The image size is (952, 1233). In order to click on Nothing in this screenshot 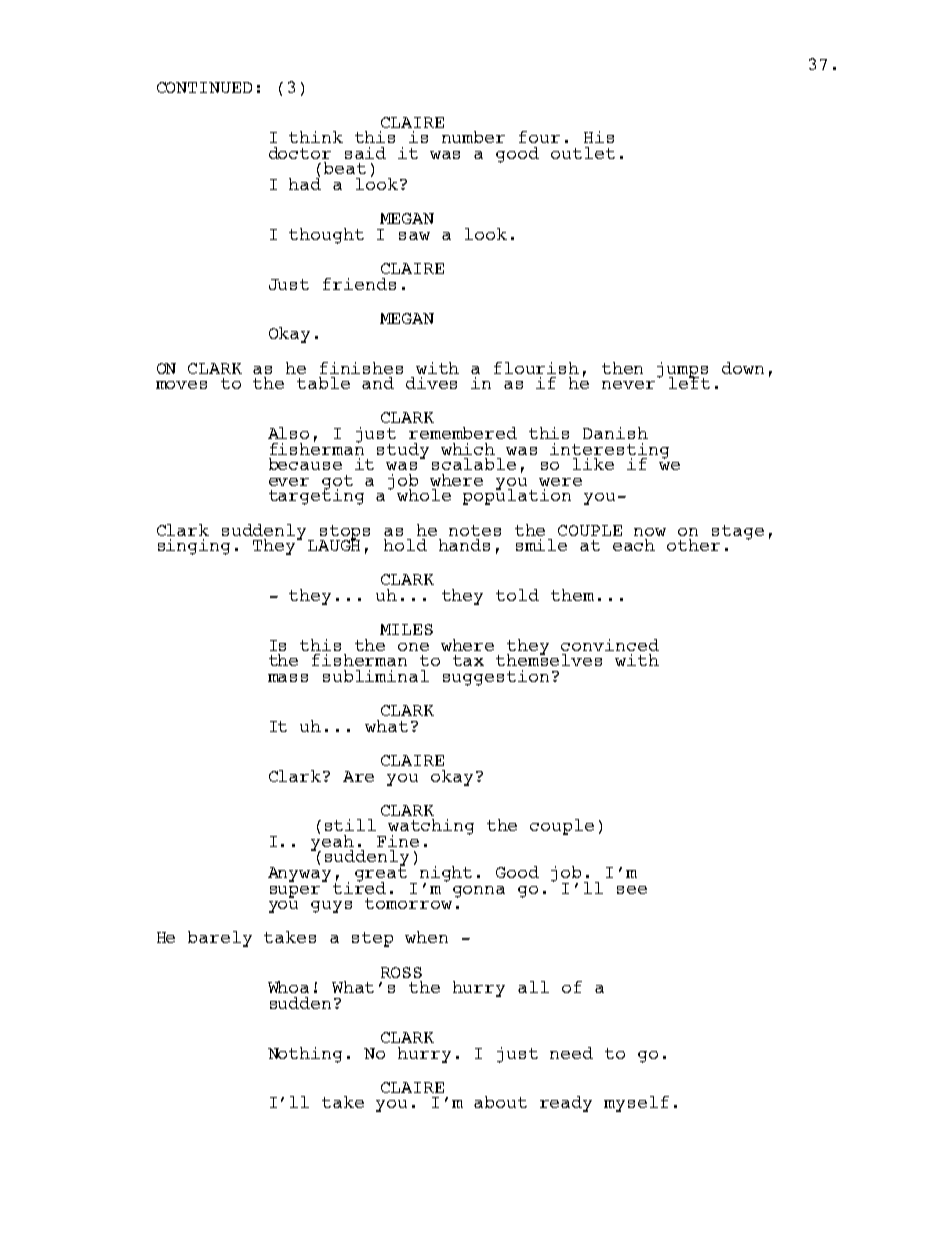, I will do `click(305, 1055)`.
